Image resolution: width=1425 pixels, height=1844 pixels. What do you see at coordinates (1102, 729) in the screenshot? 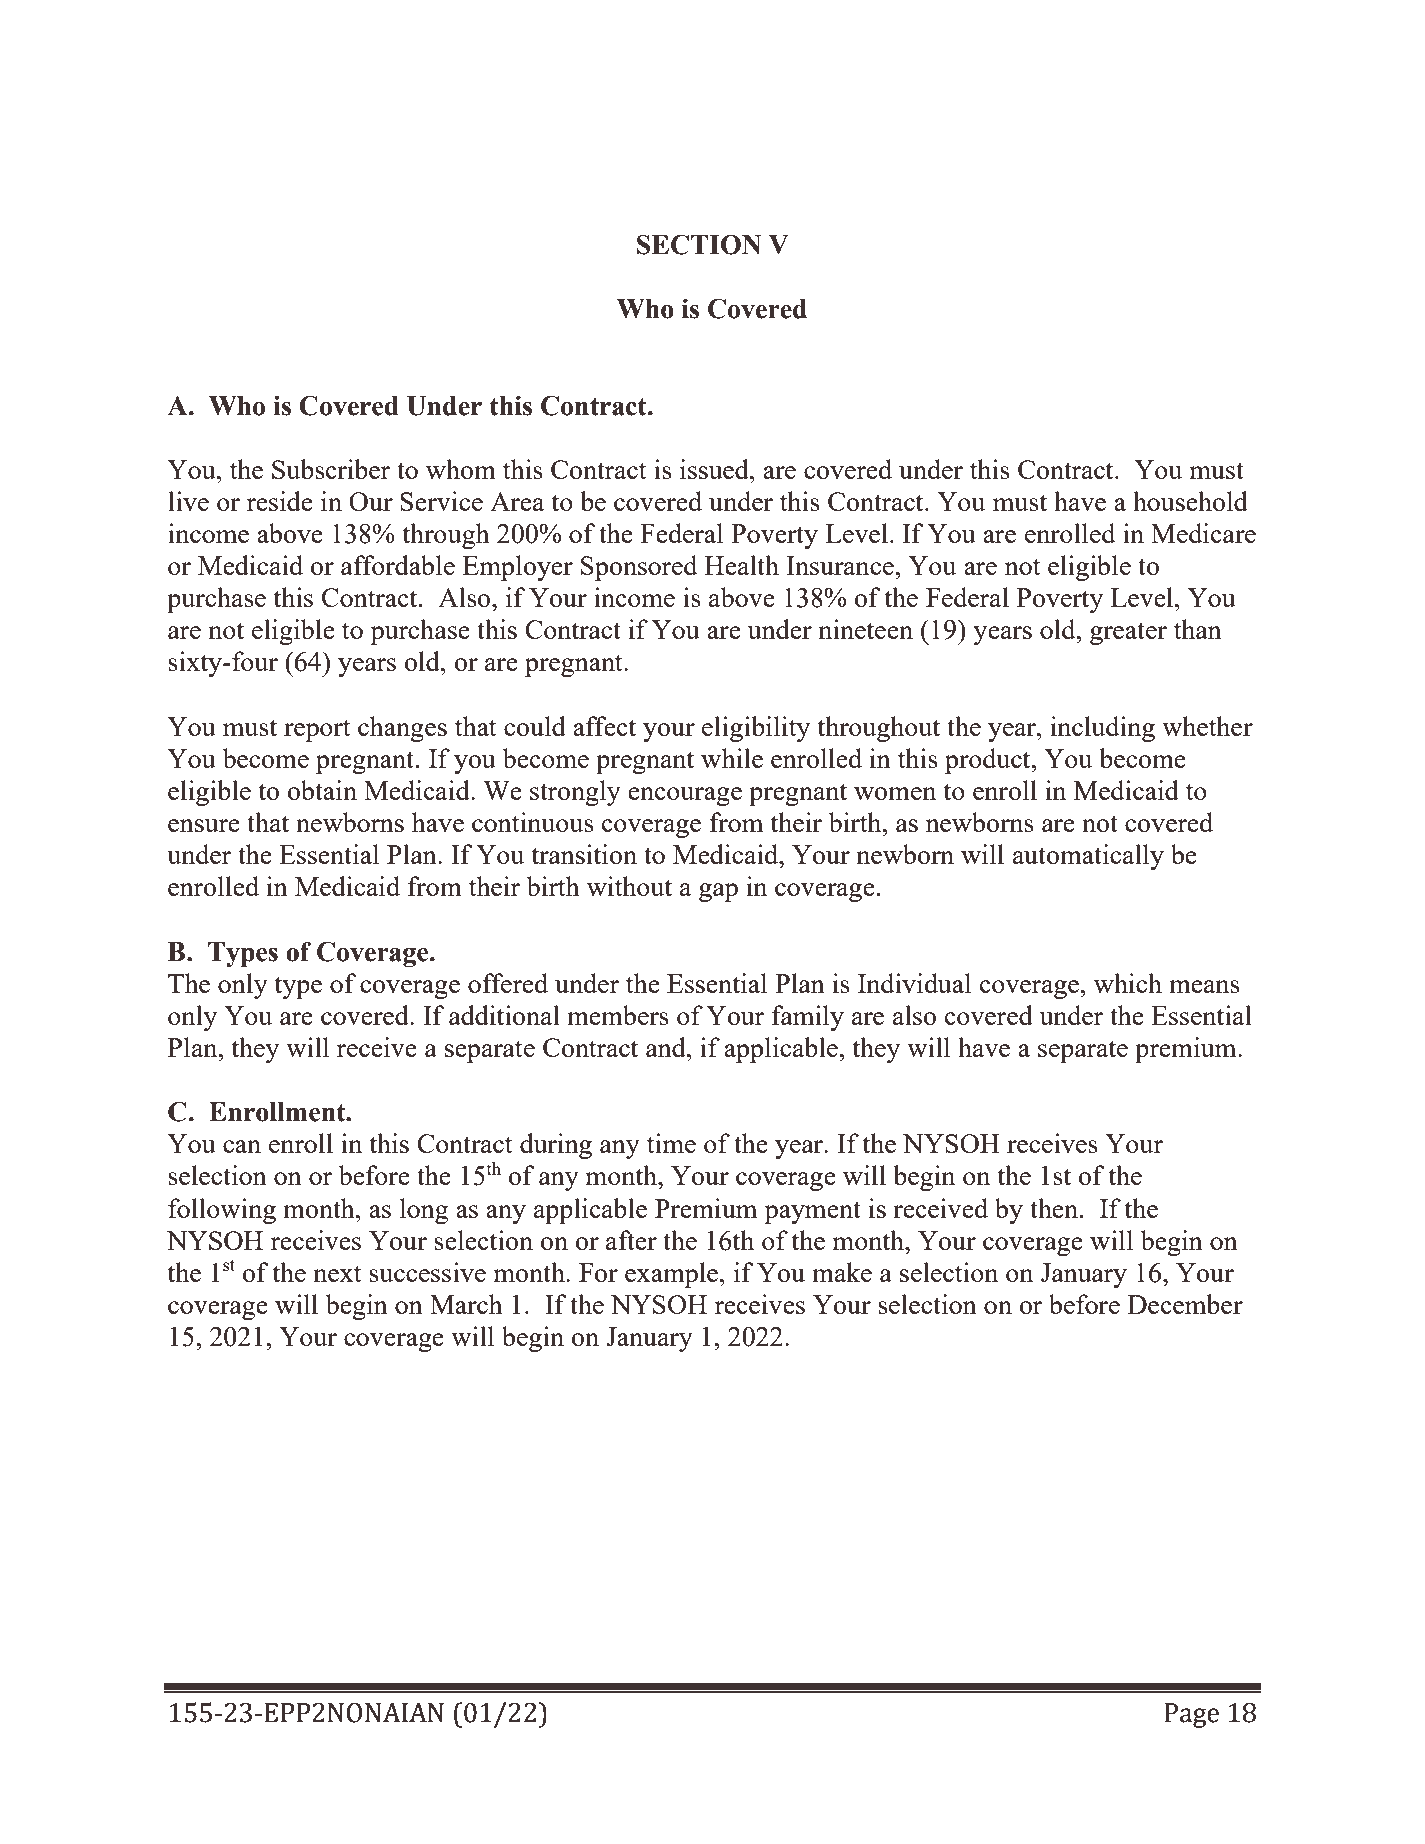
I see `including` at bounding box center [1102, 729].
